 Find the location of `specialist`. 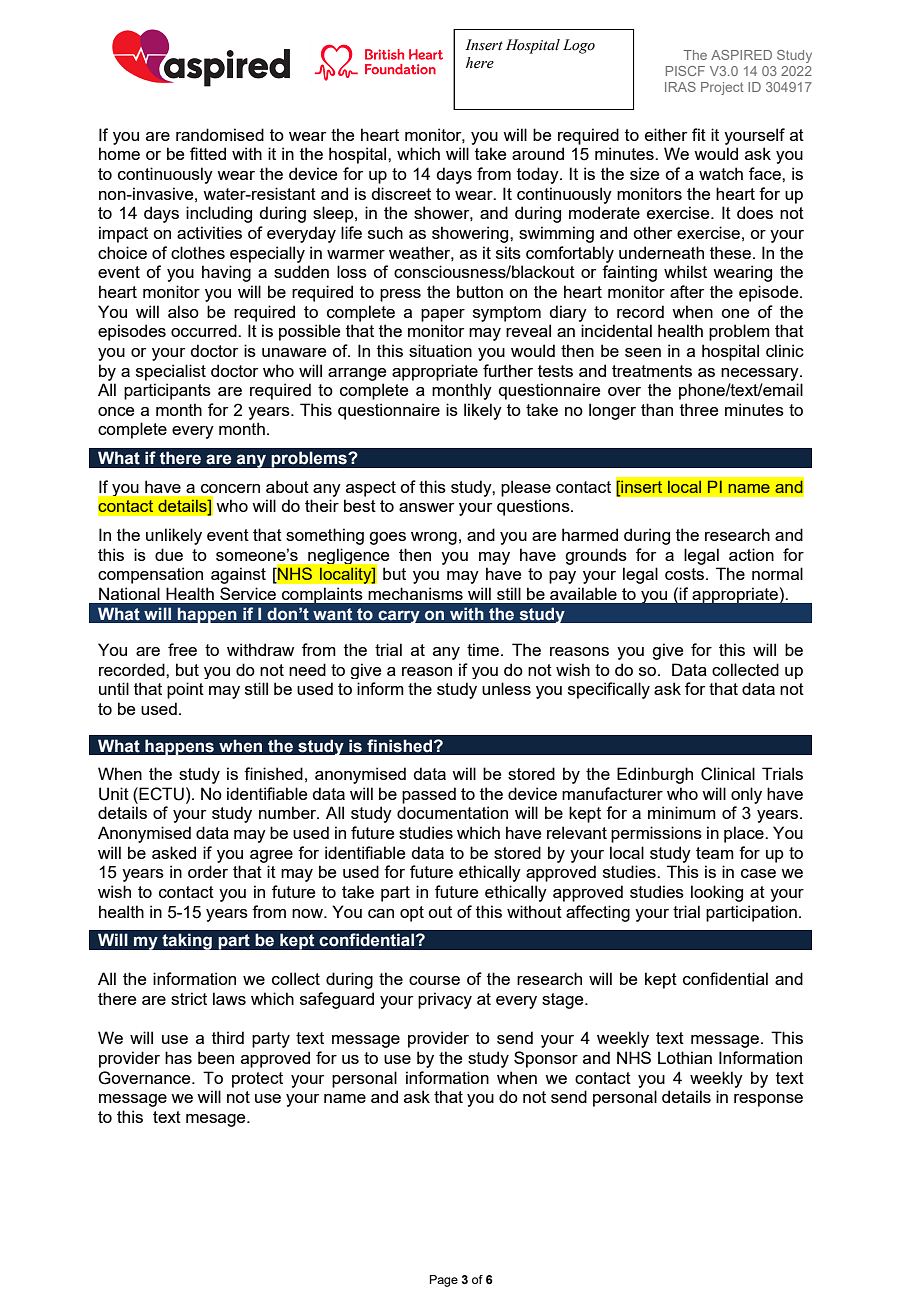

specialist is located at coordinates (171, 372).
